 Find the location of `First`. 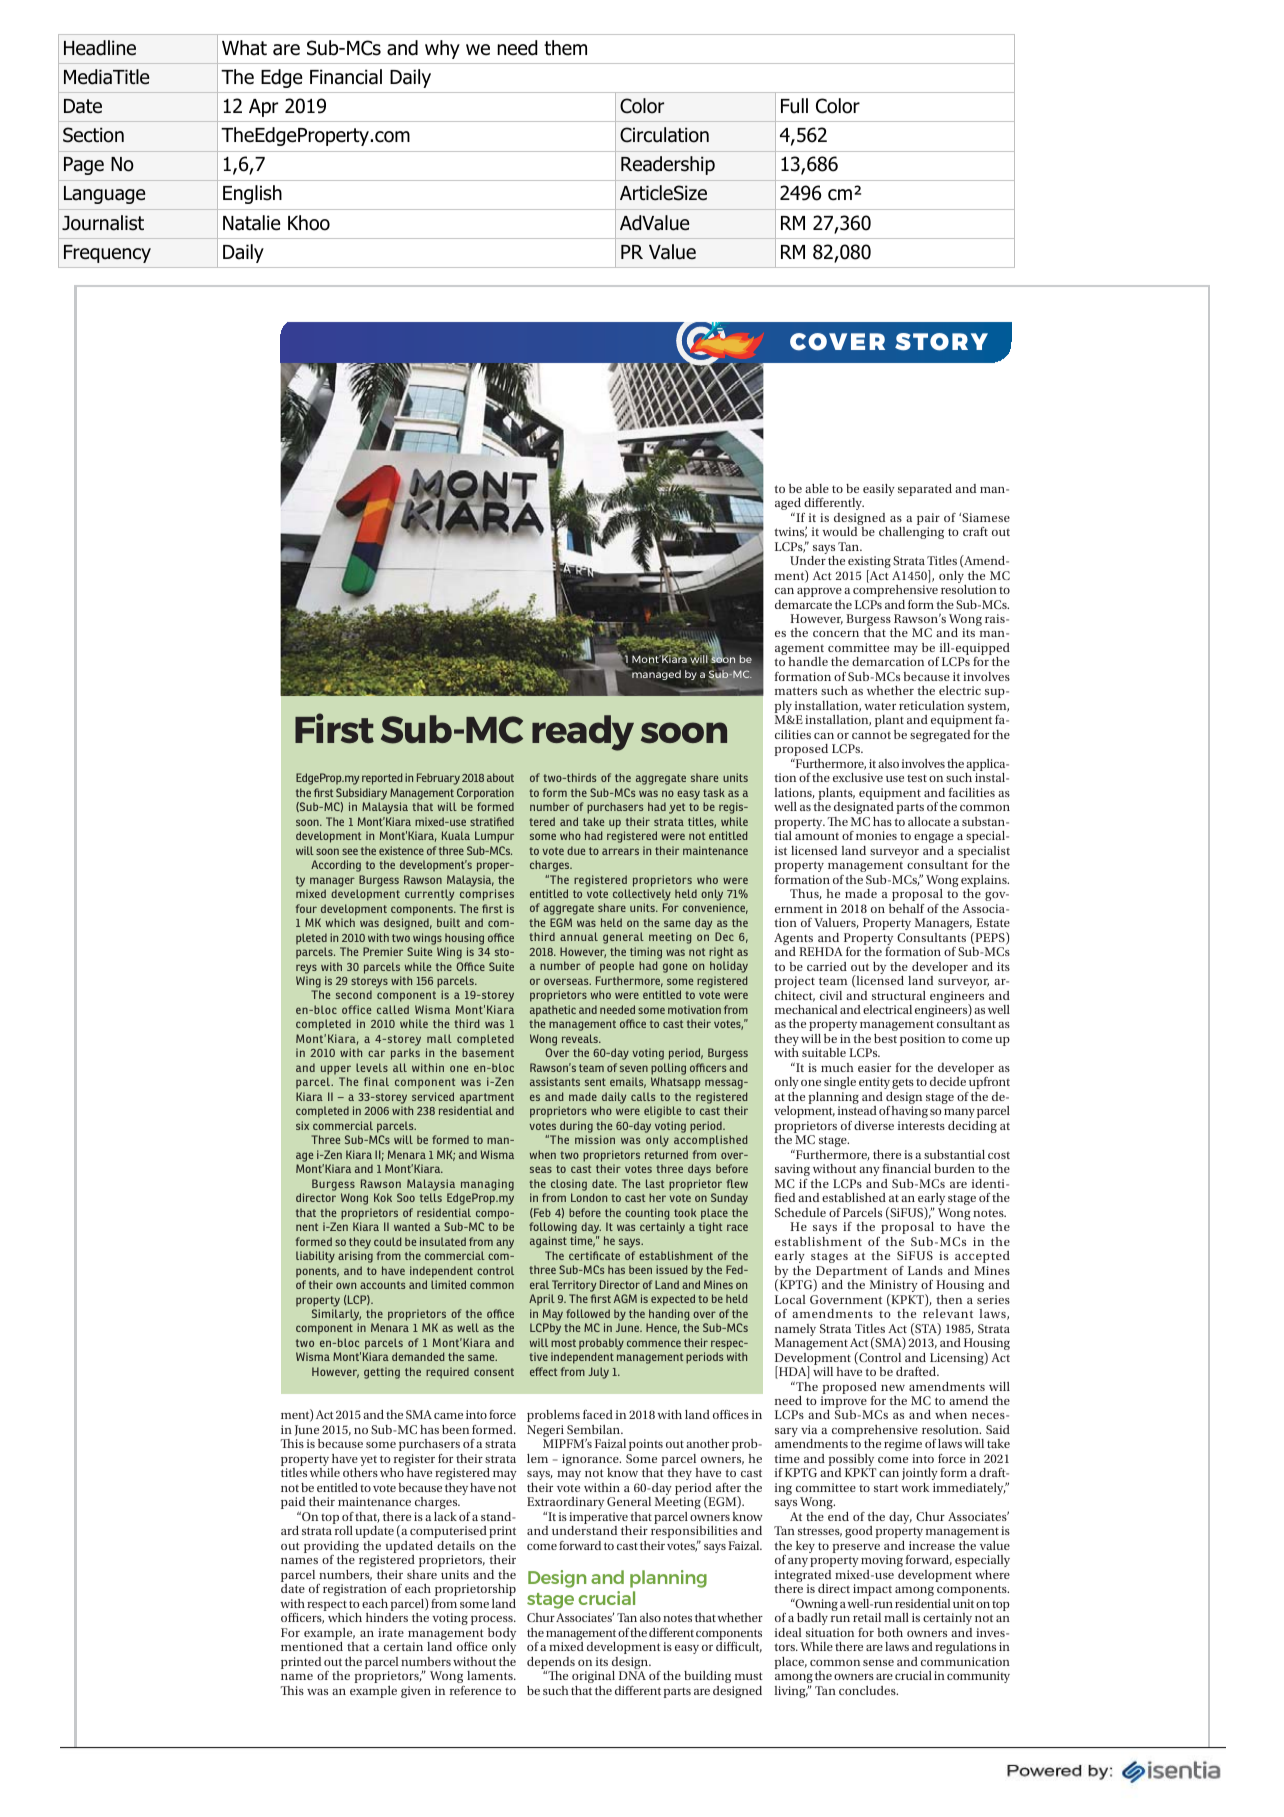

First is located at coordinates (334, 728).
